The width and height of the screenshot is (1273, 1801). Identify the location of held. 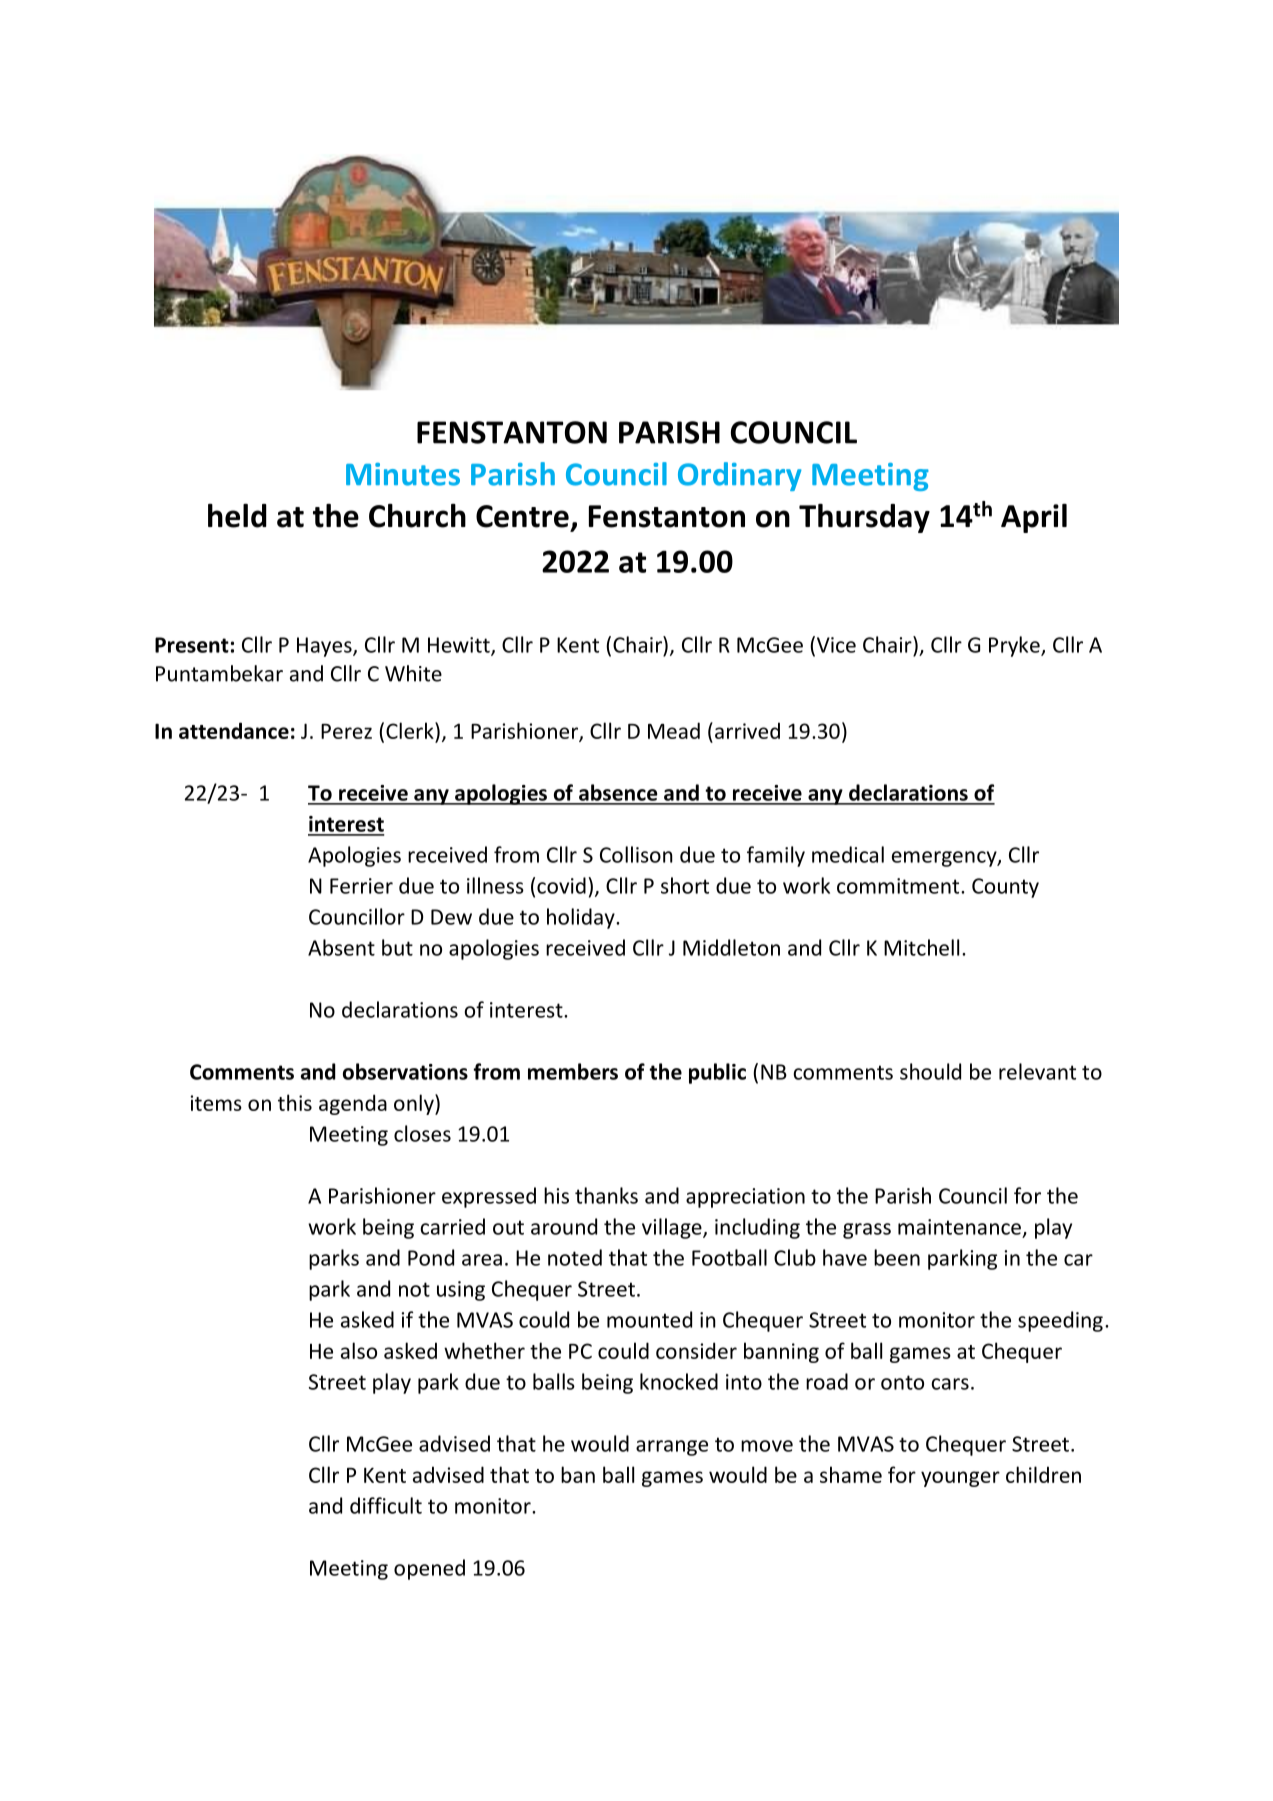
(237, 516).
